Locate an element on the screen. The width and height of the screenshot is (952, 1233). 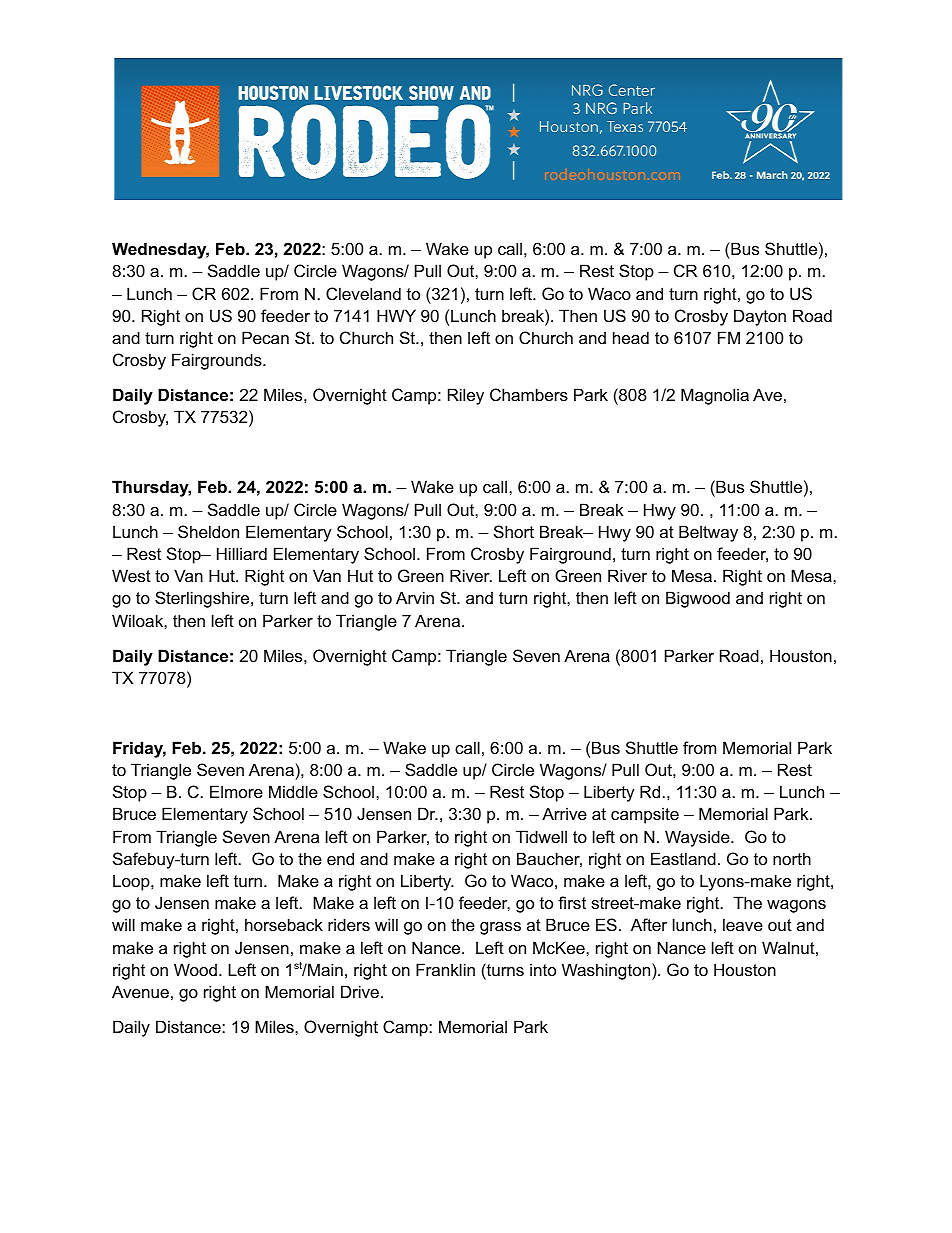
Short is located at coordinates (514, 531).
